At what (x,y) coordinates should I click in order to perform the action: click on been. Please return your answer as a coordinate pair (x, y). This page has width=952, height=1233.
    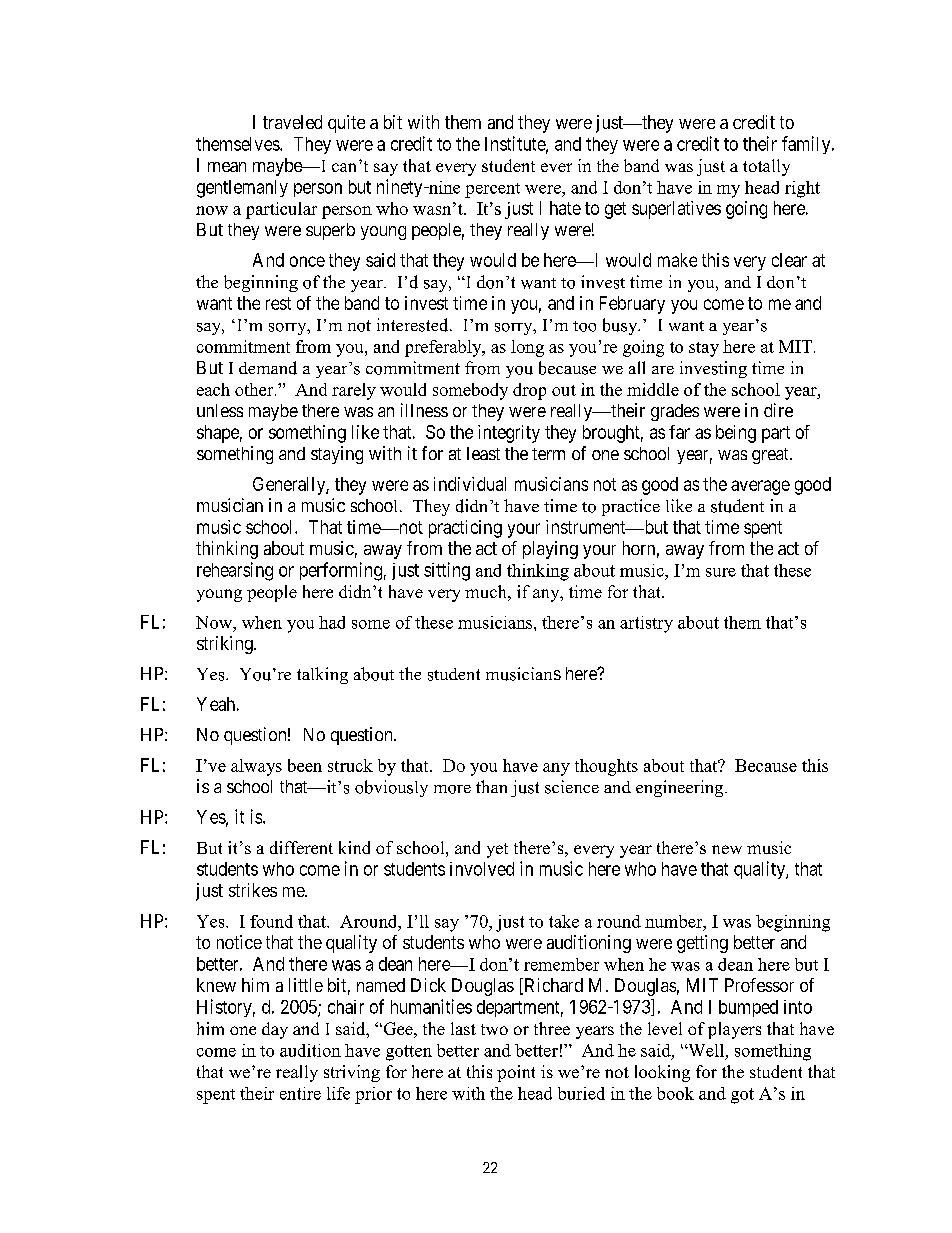
    Looking at the image, I should click on (305, 765).
